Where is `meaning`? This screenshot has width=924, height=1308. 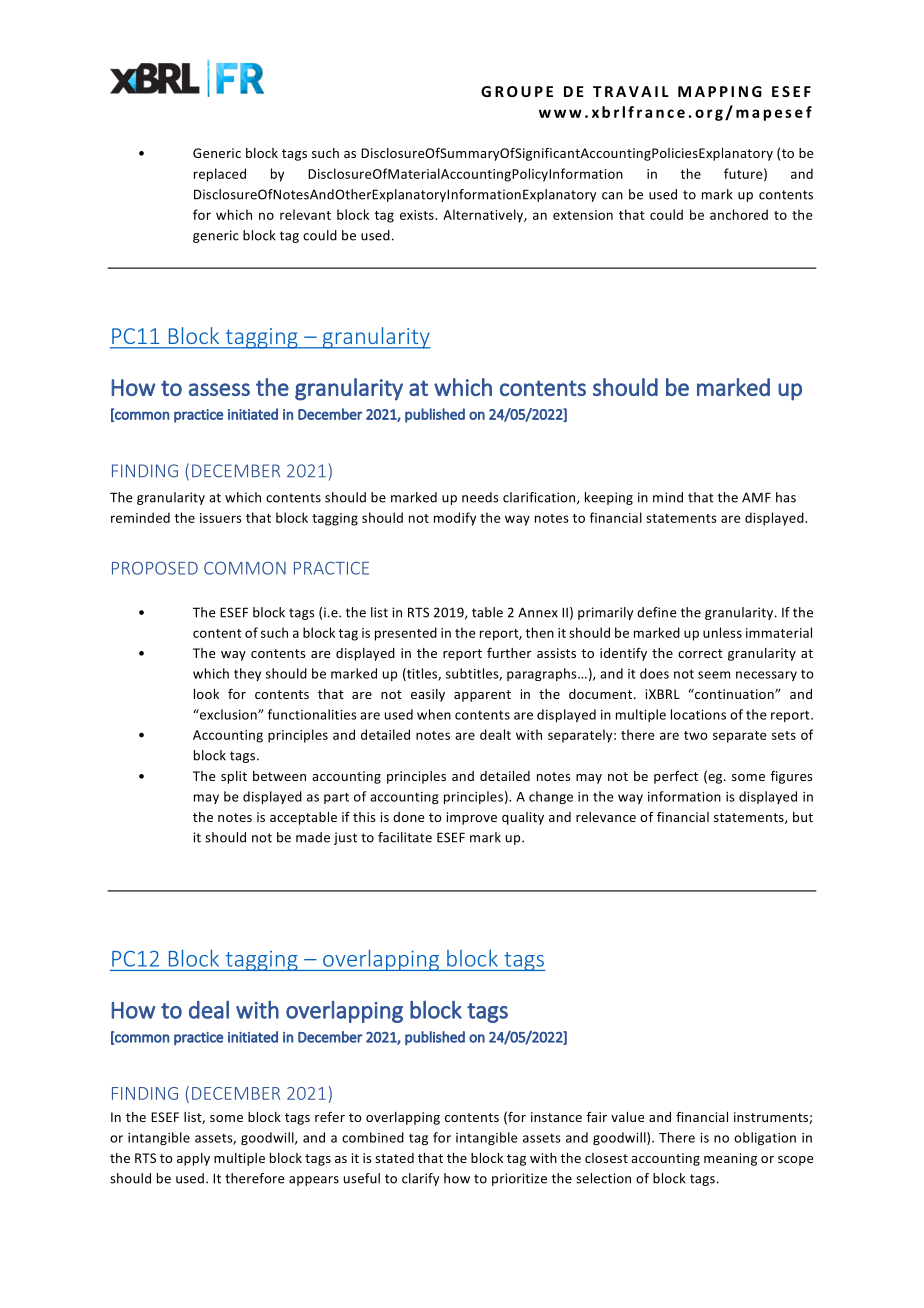 meaning is located at coordinates (730, 1159).
